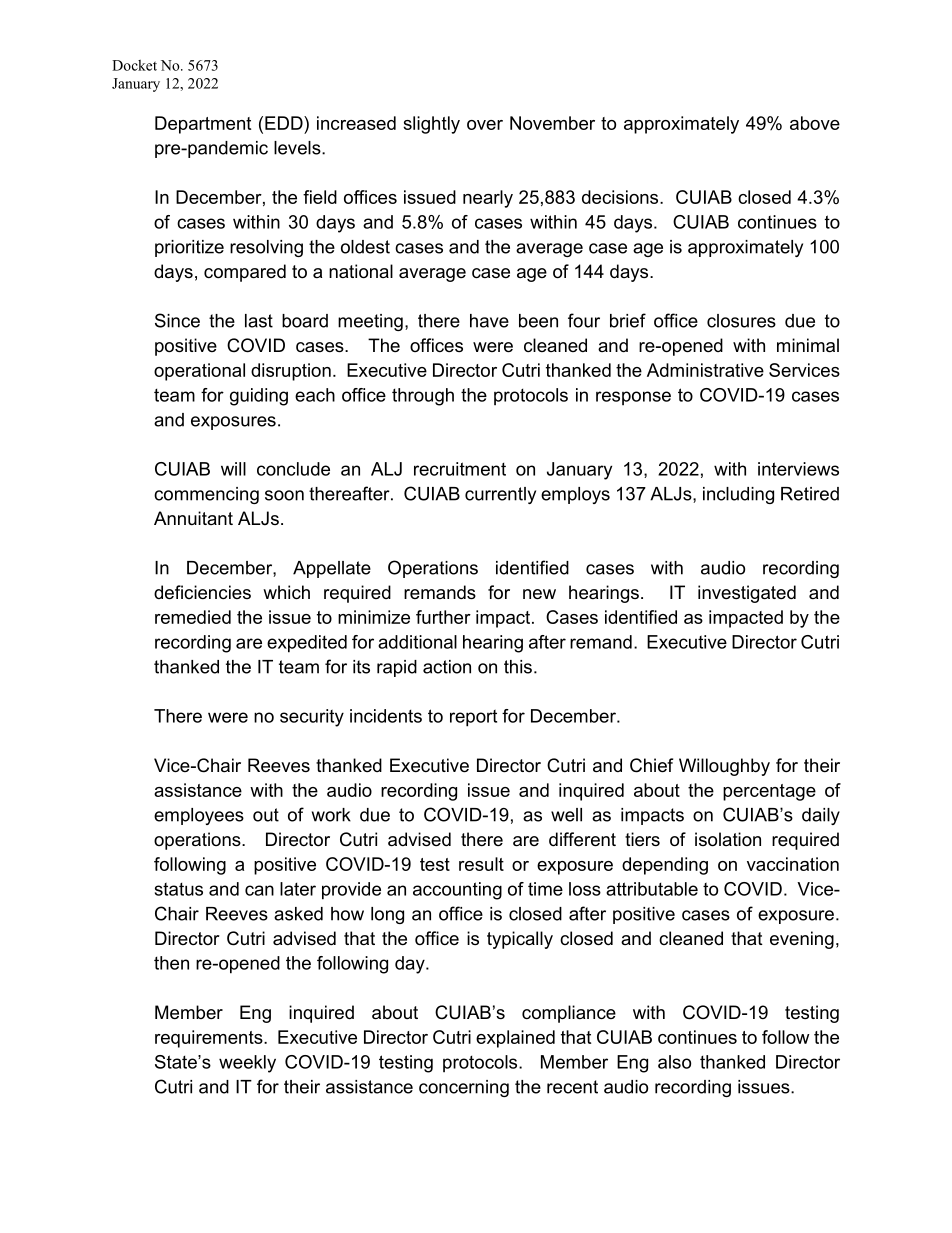 This page has height=1233, width=952. I want to click on requirements, so click(210, 1039).
